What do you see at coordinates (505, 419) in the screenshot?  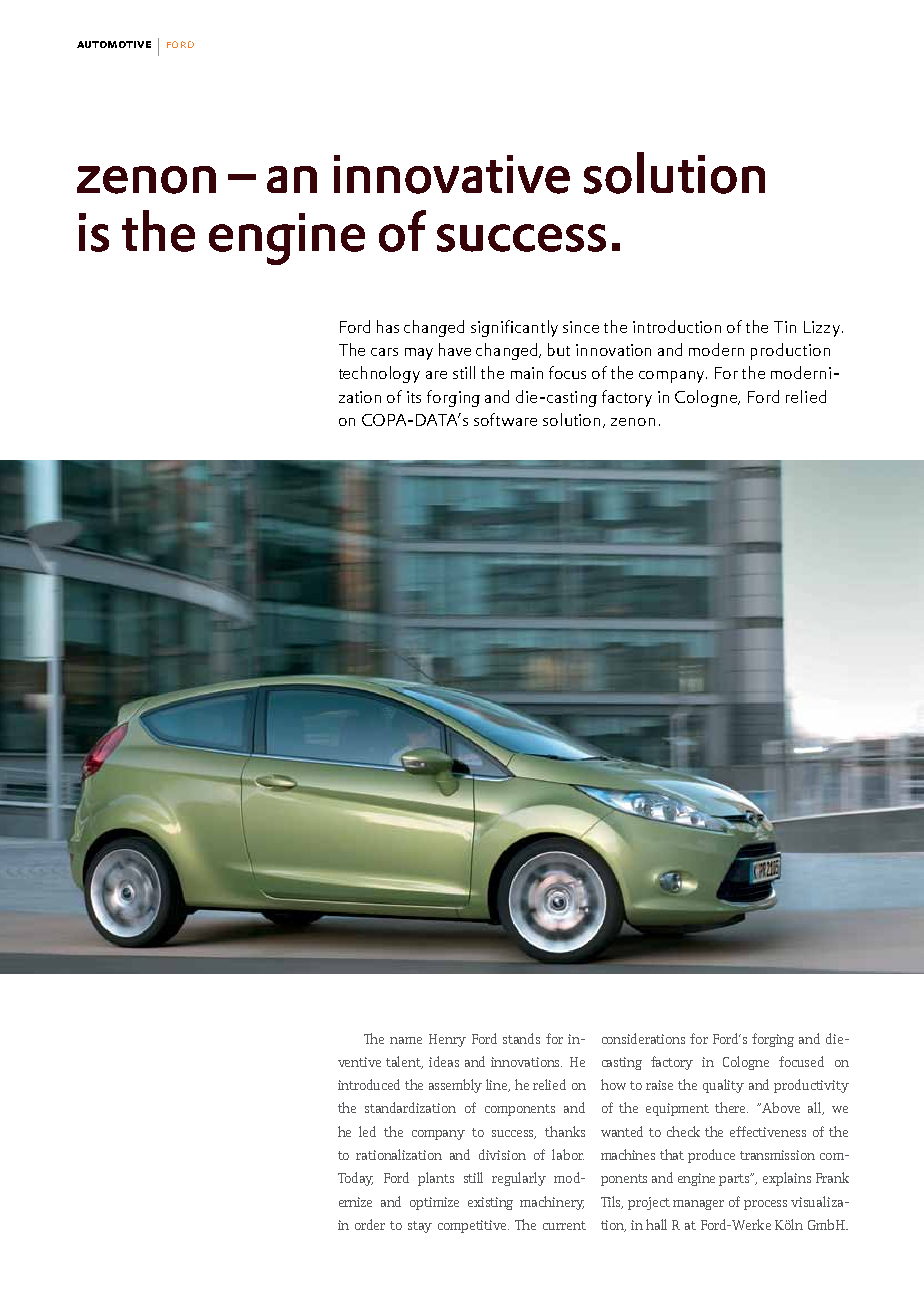 I see `software` at bounding box center [505, 419].
